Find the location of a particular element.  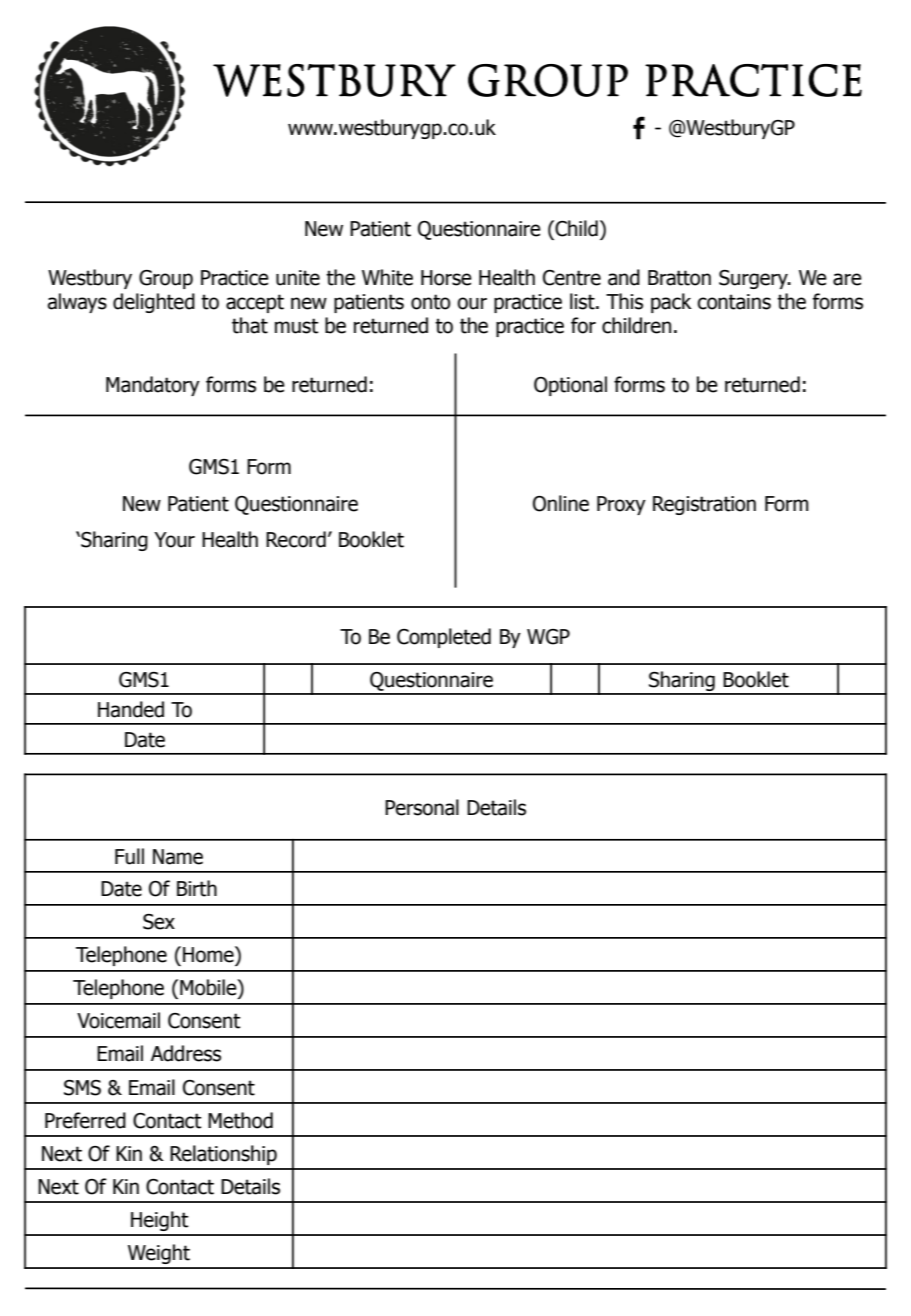

Completed is located at coordinates (444, 638).
